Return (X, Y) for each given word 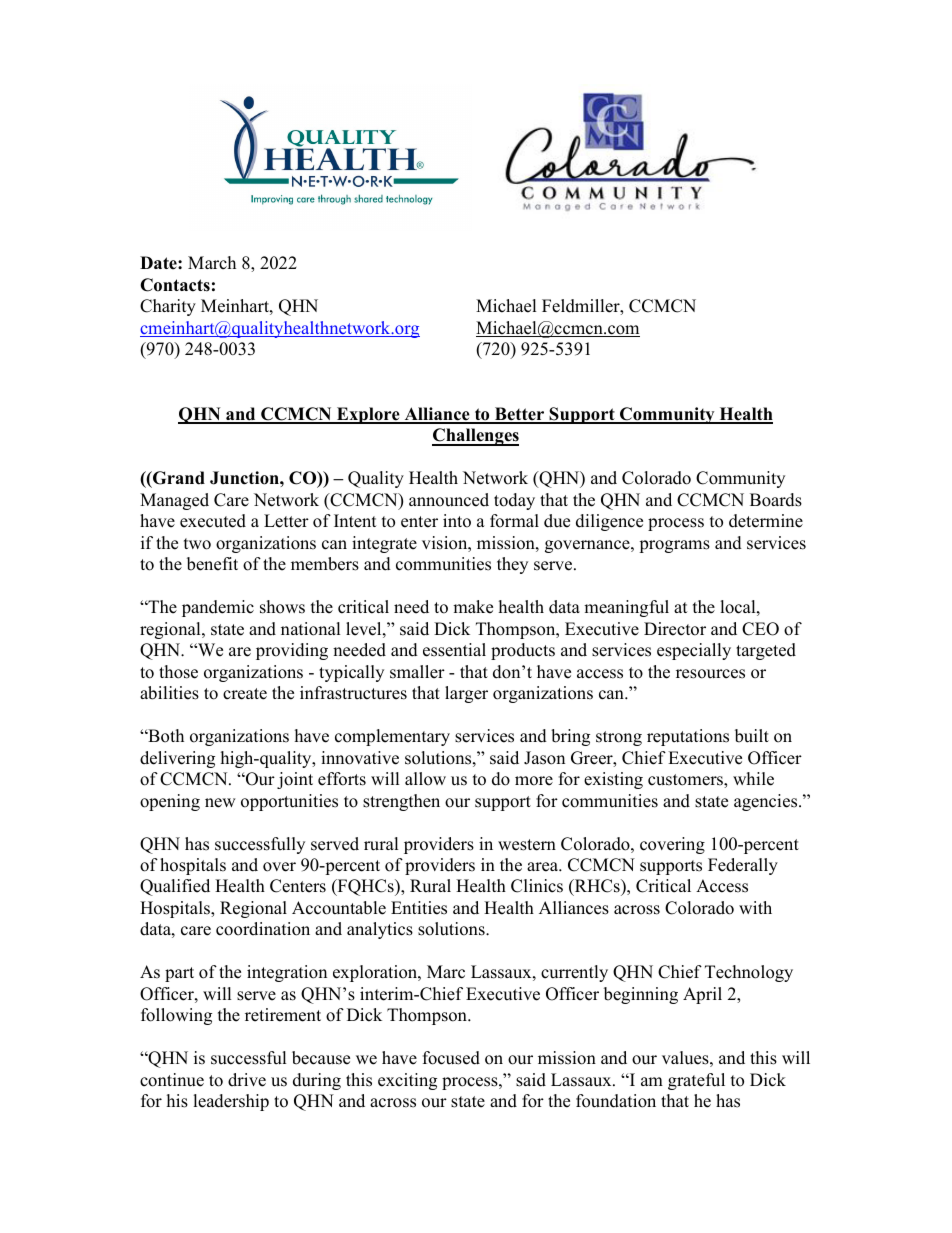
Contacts (175, 285)
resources (710, 674)
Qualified (175, 887)
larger (466, 694)
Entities (419, 908)
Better (520, 415)
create (245, 694)
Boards (776, 500)
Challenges (475, 437)
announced (449, 500)
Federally (743, 866)
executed (213, 521)
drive (247, 1080)
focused (451, 1058)
